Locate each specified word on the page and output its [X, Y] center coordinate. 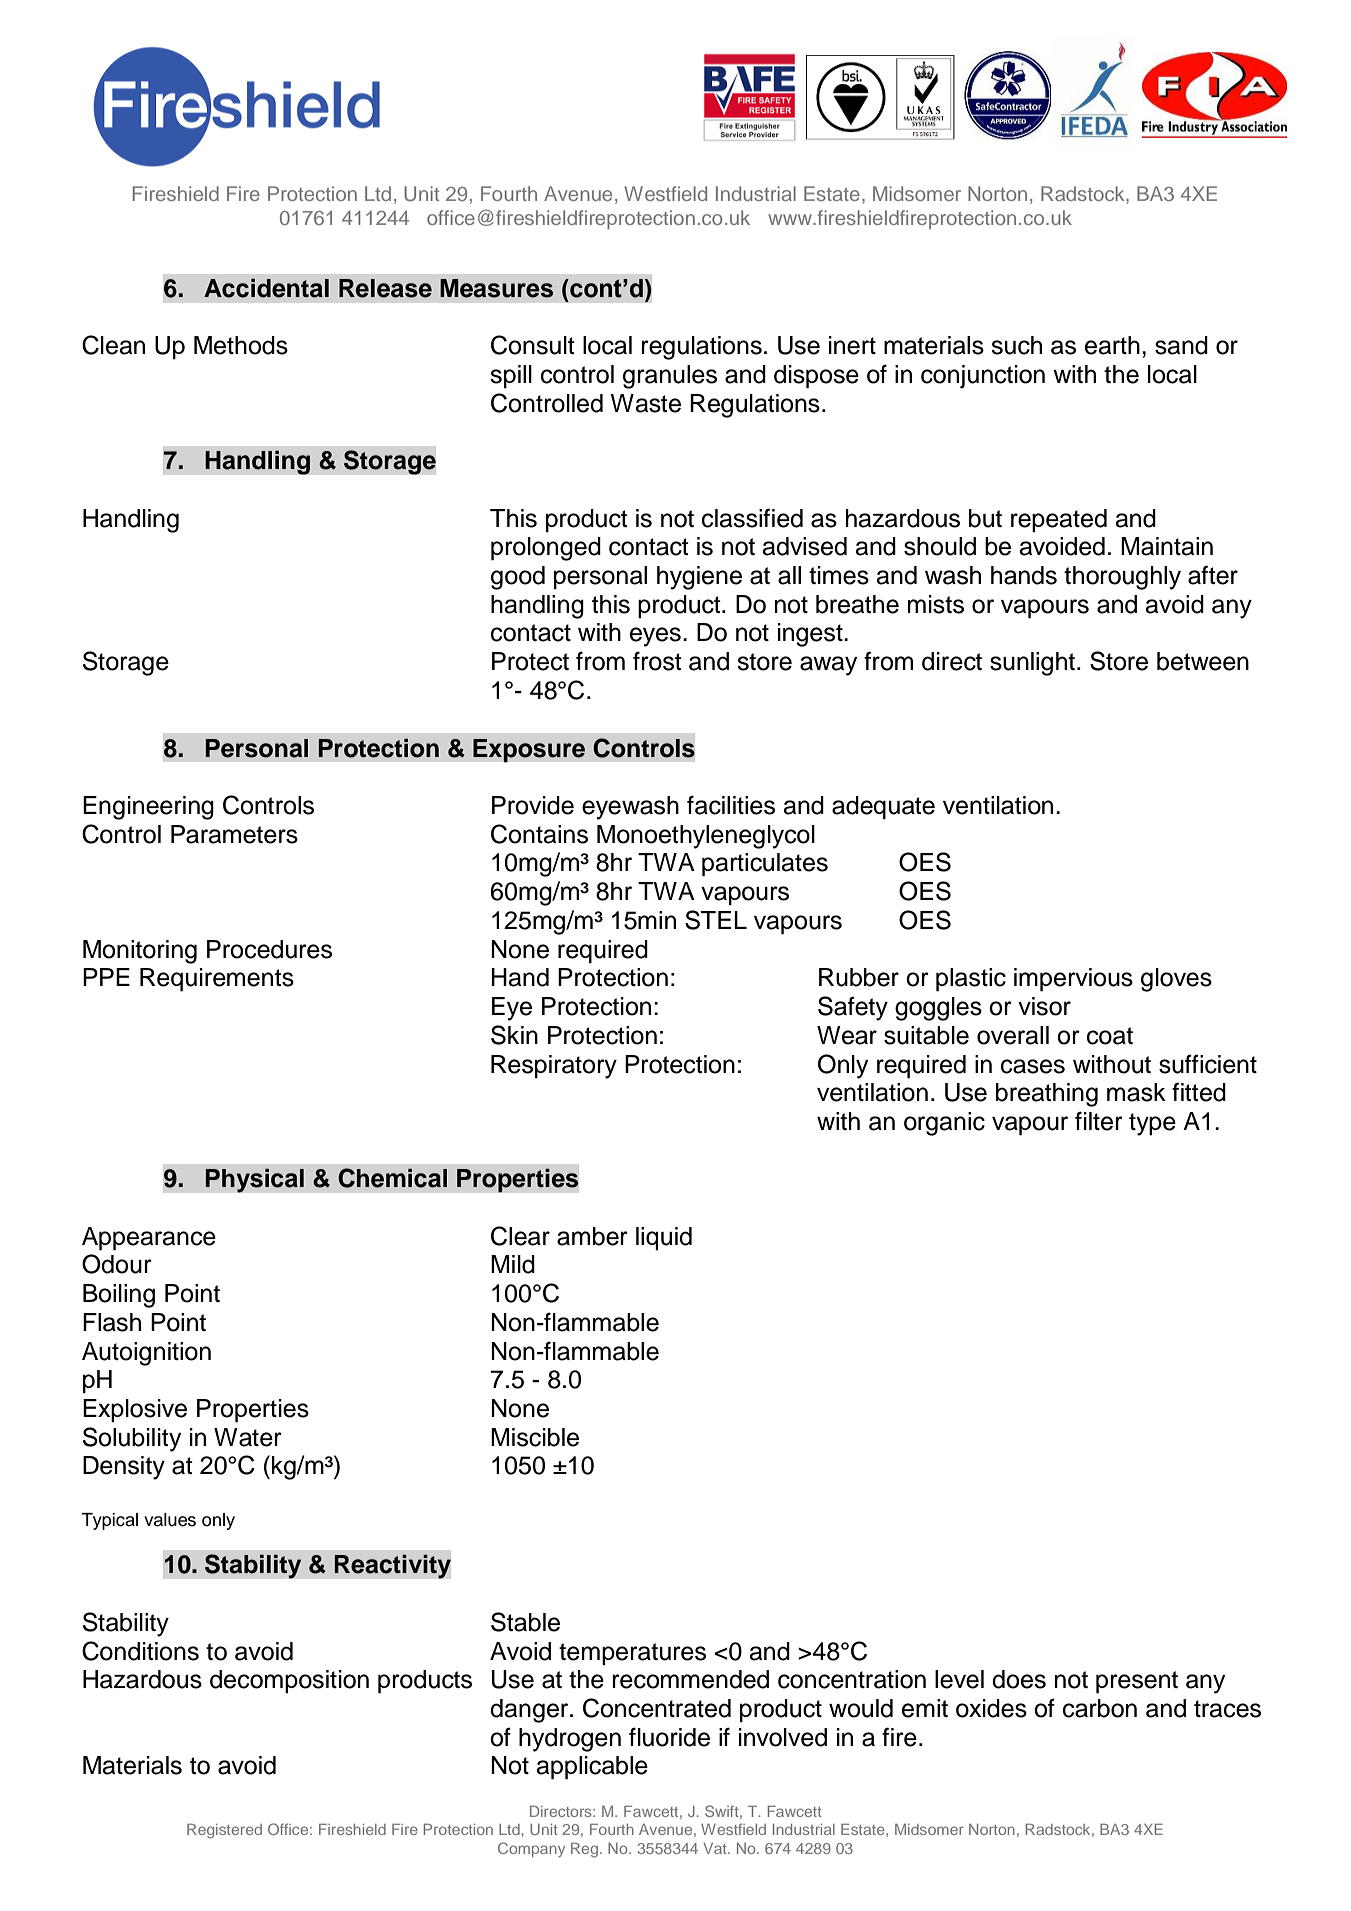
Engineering [148, 808]
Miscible [535, 1437]
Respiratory [554, 1067]
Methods [241, 345]
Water [248, 1437]
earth [1112, 345]
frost [657, 661]
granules [670, 377]
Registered [224, 1831]
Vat [716, 1848]
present [1137, 1682]
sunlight [1034, 664]
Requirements [217, 980]
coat [1110, 1036]
